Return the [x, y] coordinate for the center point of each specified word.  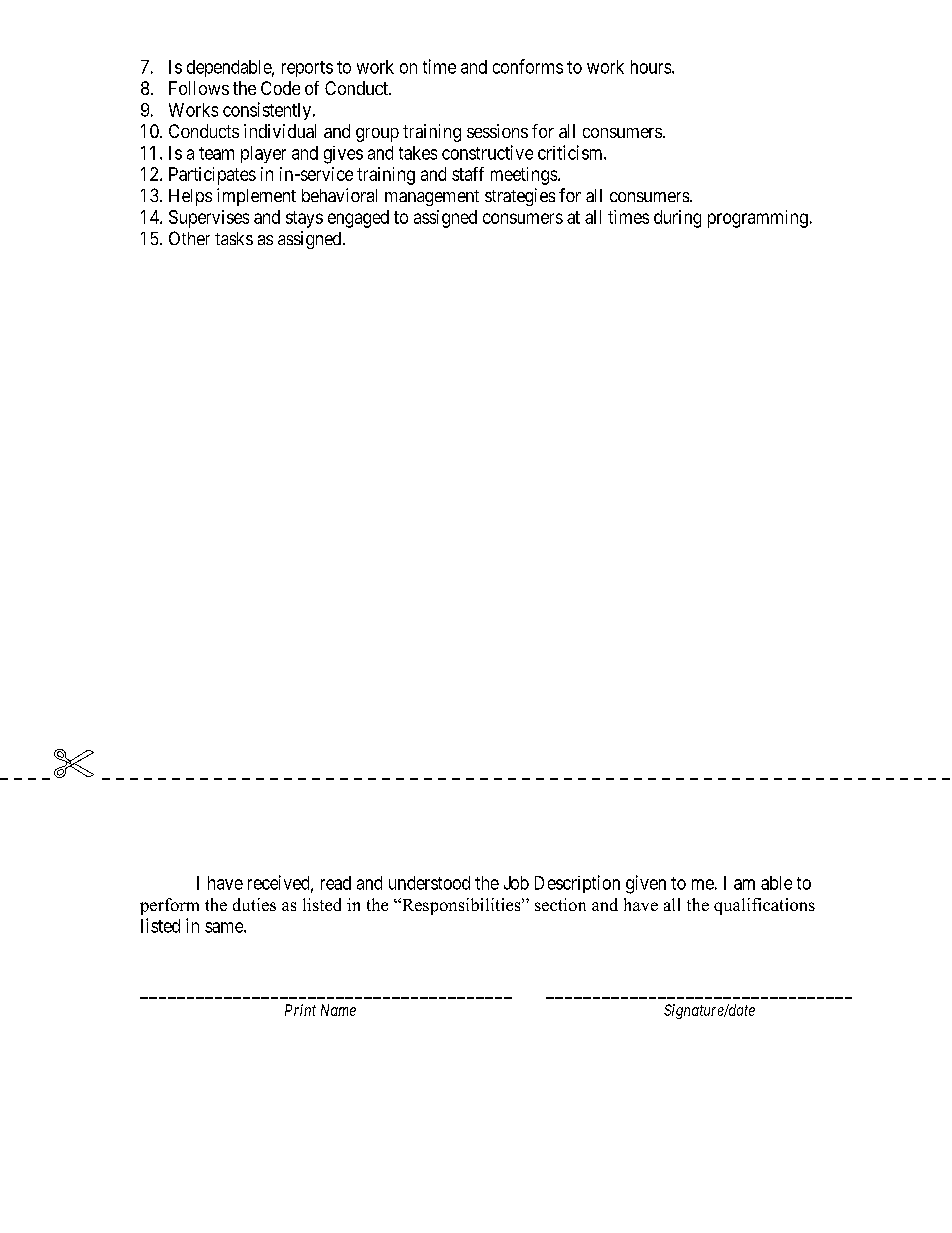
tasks [234, 238]
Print [300, 1010]
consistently [268, 111]
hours [651, 67]
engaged [358, 219]
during [677, 219]
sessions [497, 131]
